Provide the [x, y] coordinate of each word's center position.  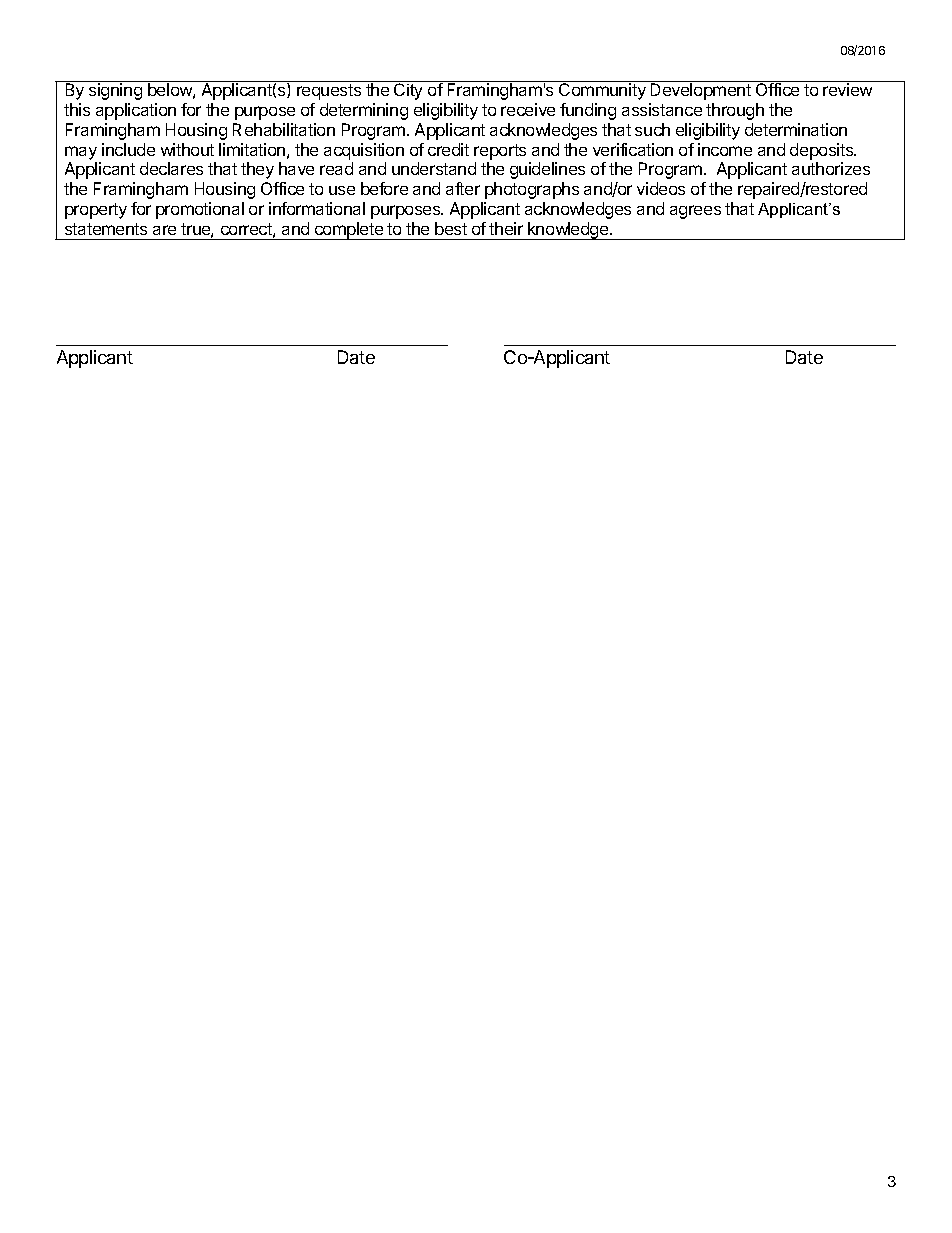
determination [796, 129]
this [77, 109]
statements [106, 229]
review [847, 89]
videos [661, 188]
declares [171, 168]
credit [448, 149]
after [463, 188]
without [187, 149]
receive [528, 109]
